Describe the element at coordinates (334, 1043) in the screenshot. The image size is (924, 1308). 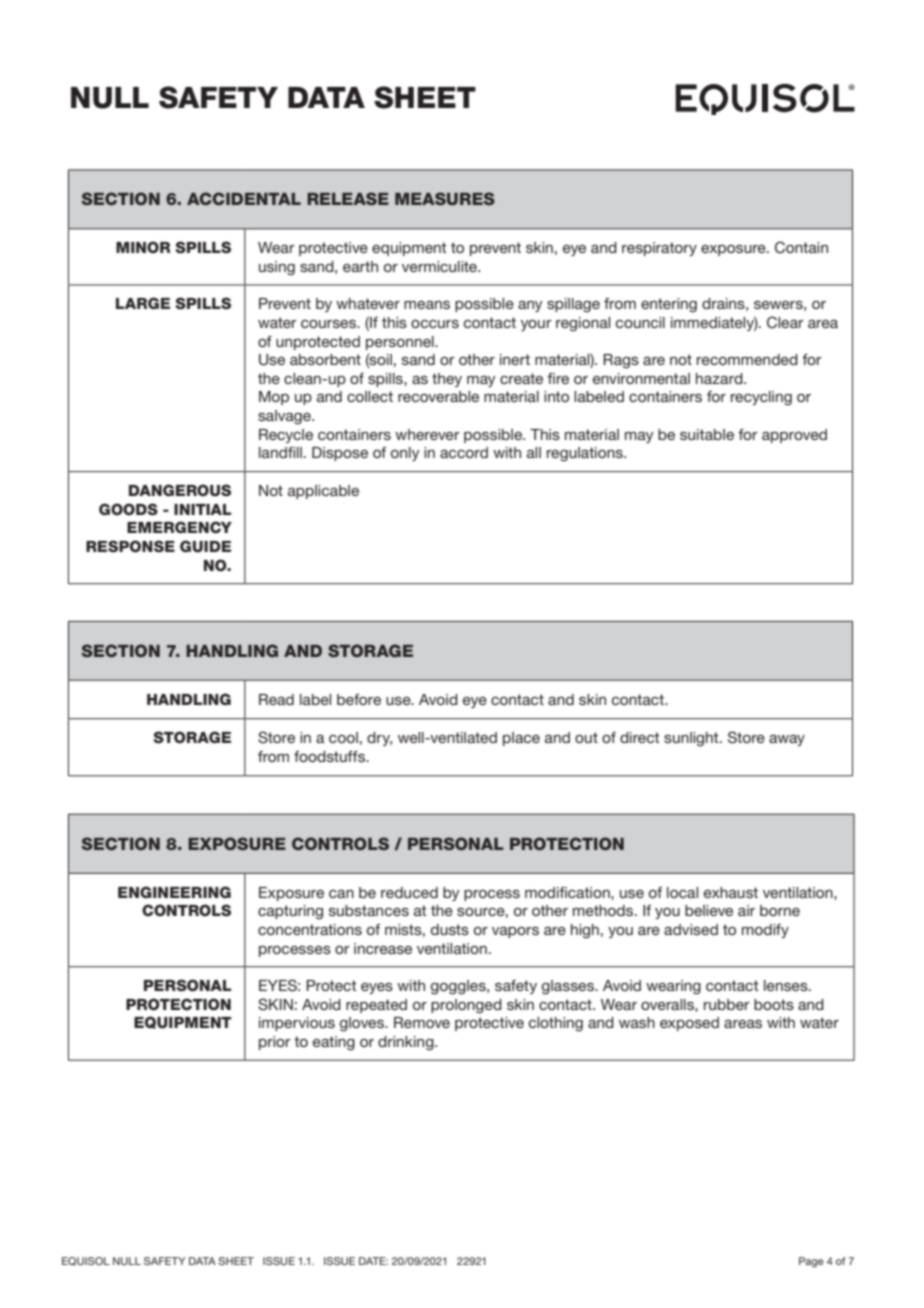
I see `eating` at that location.
